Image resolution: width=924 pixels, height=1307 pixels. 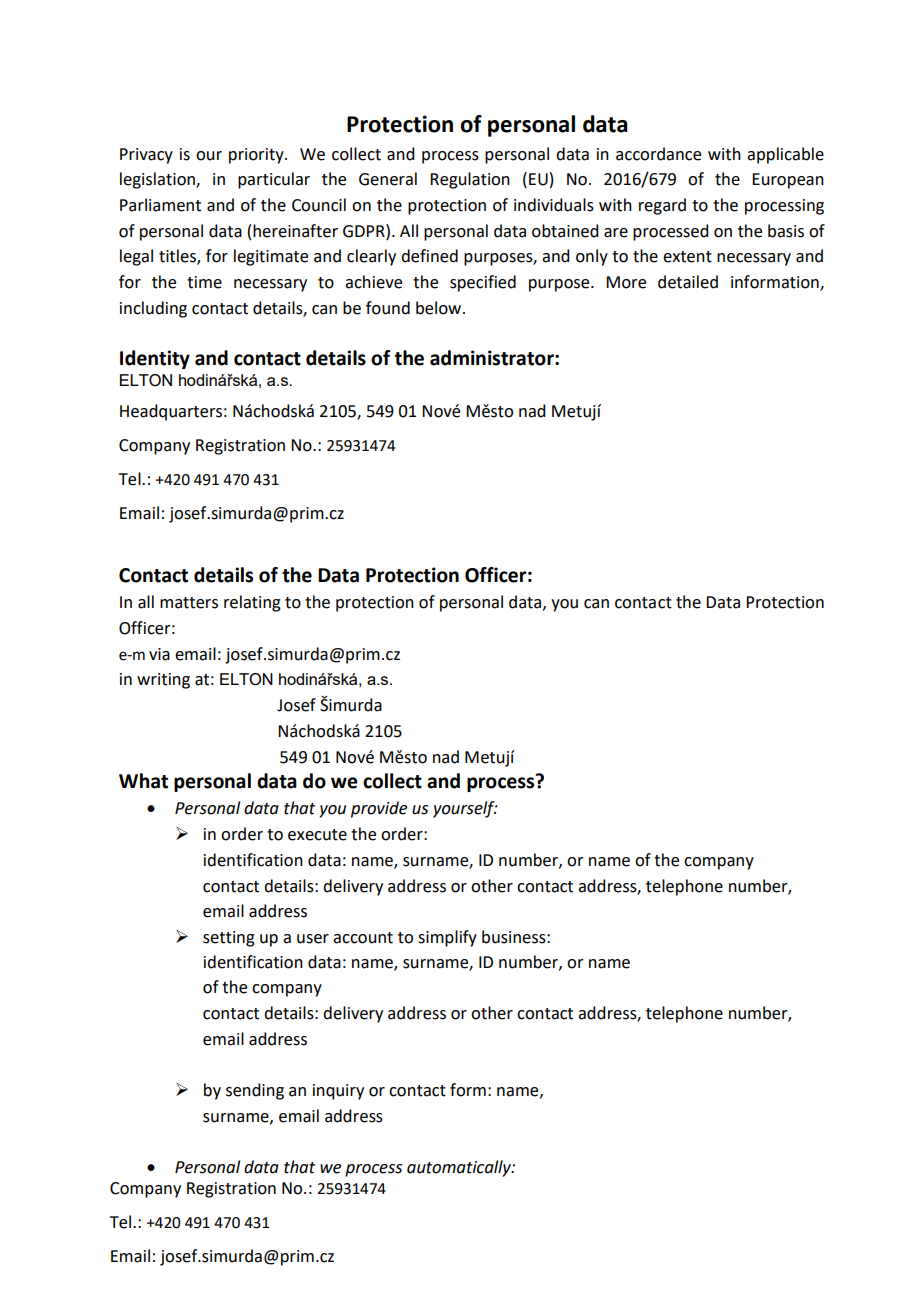 I want to click on sending, so click(x=255, y=1091).
